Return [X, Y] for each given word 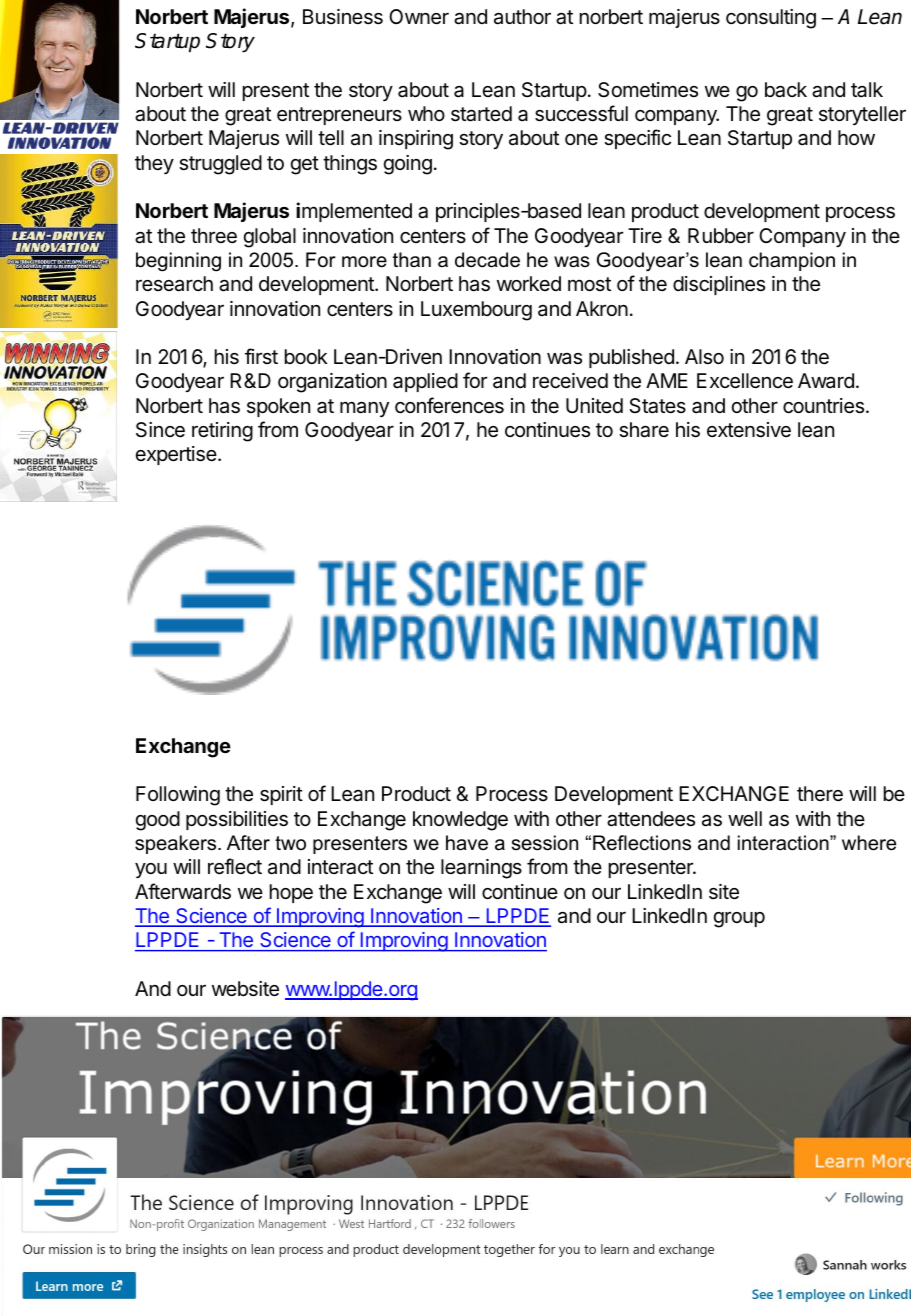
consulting [771, 19]
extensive [749, 430]
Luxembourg [476, 311]
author [522, 17]
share [644, 430]
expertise [176, 455]
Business [343, 17]
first [261, 356]
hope [291, 893]
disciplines [719, 285]
